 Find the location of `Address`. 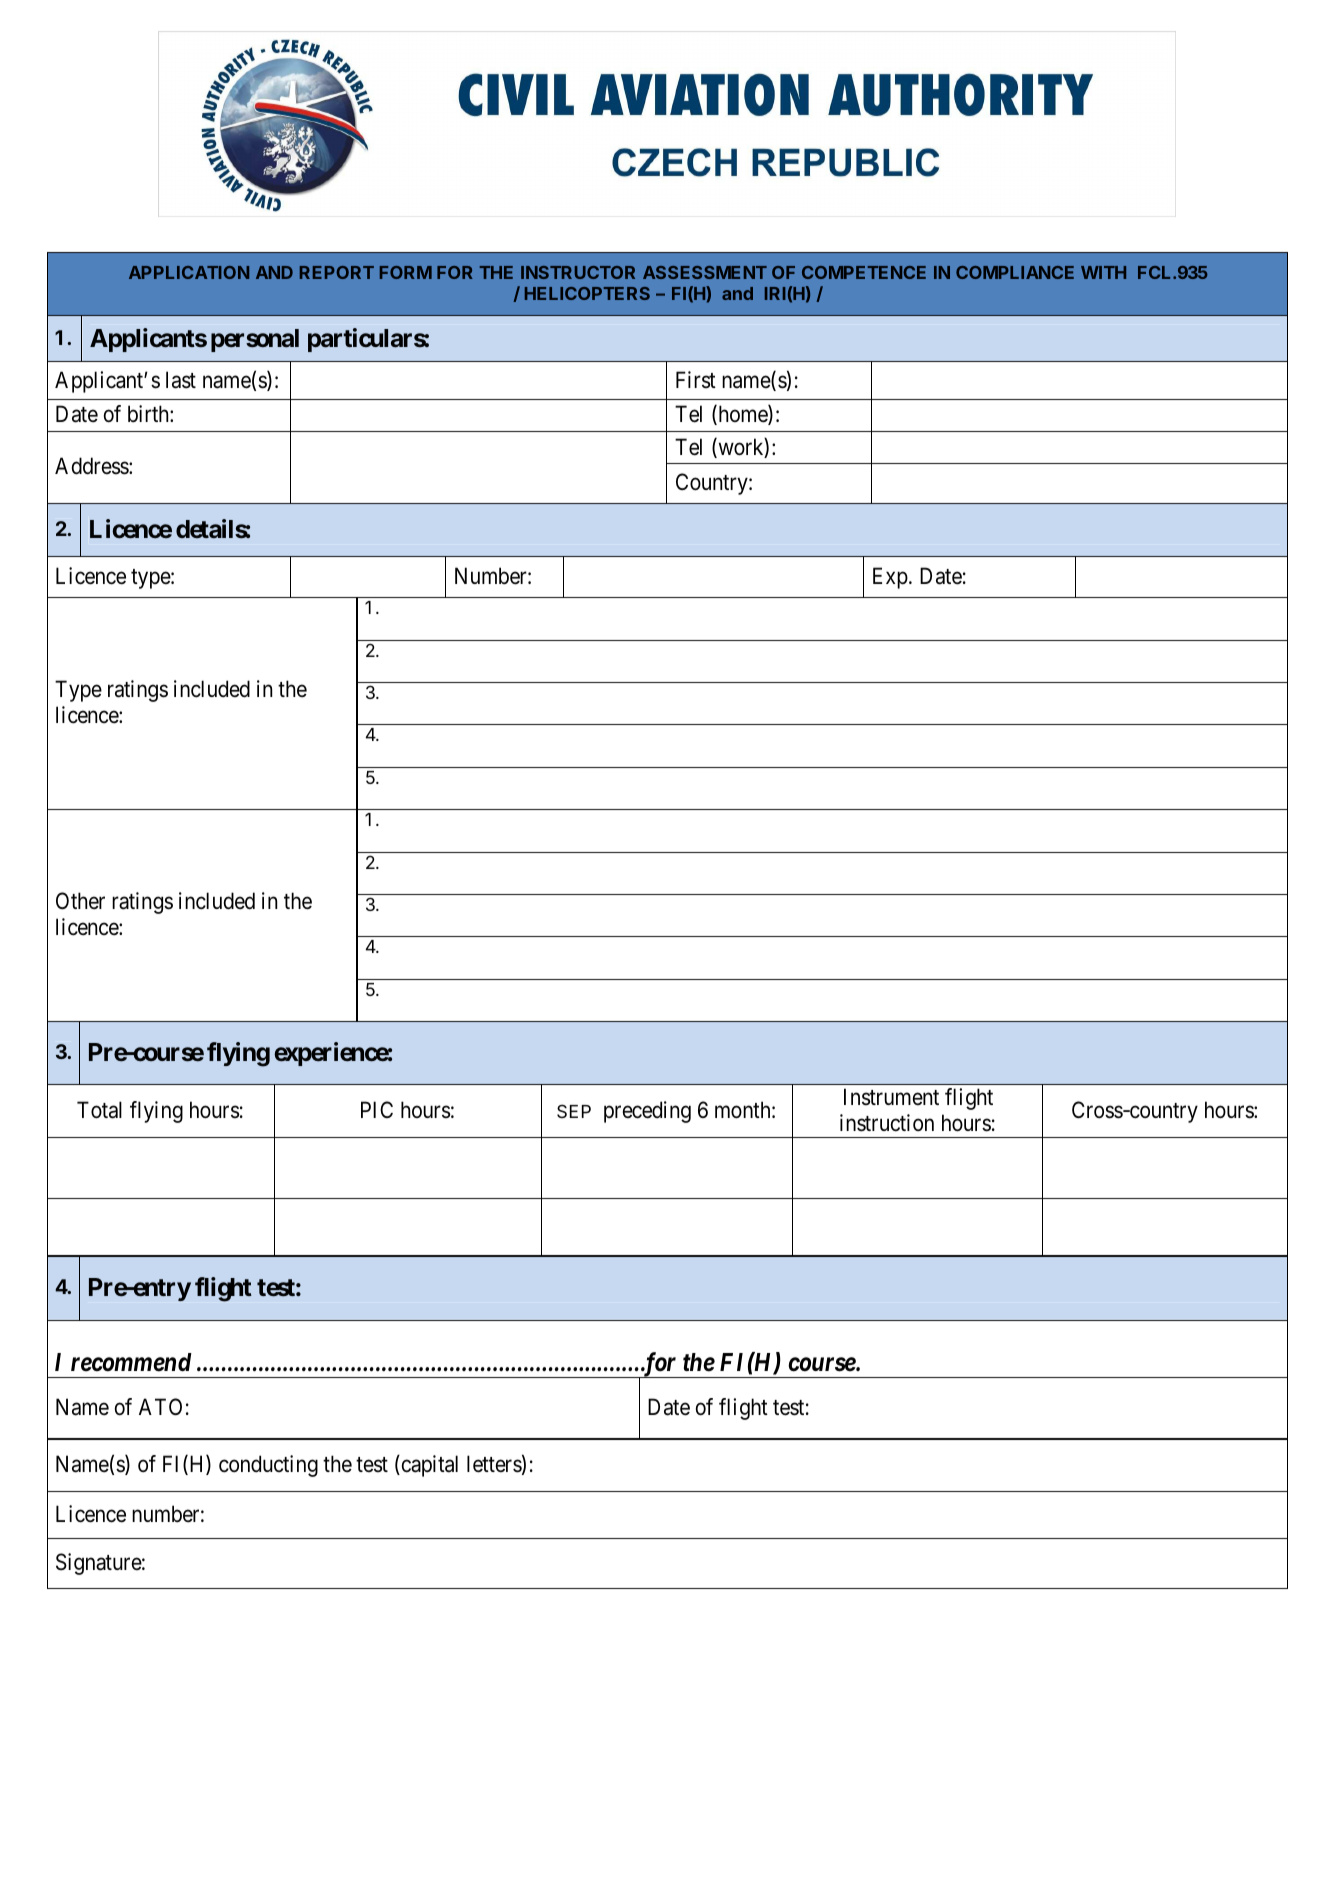

Address is located at coordinates (92, 466).
